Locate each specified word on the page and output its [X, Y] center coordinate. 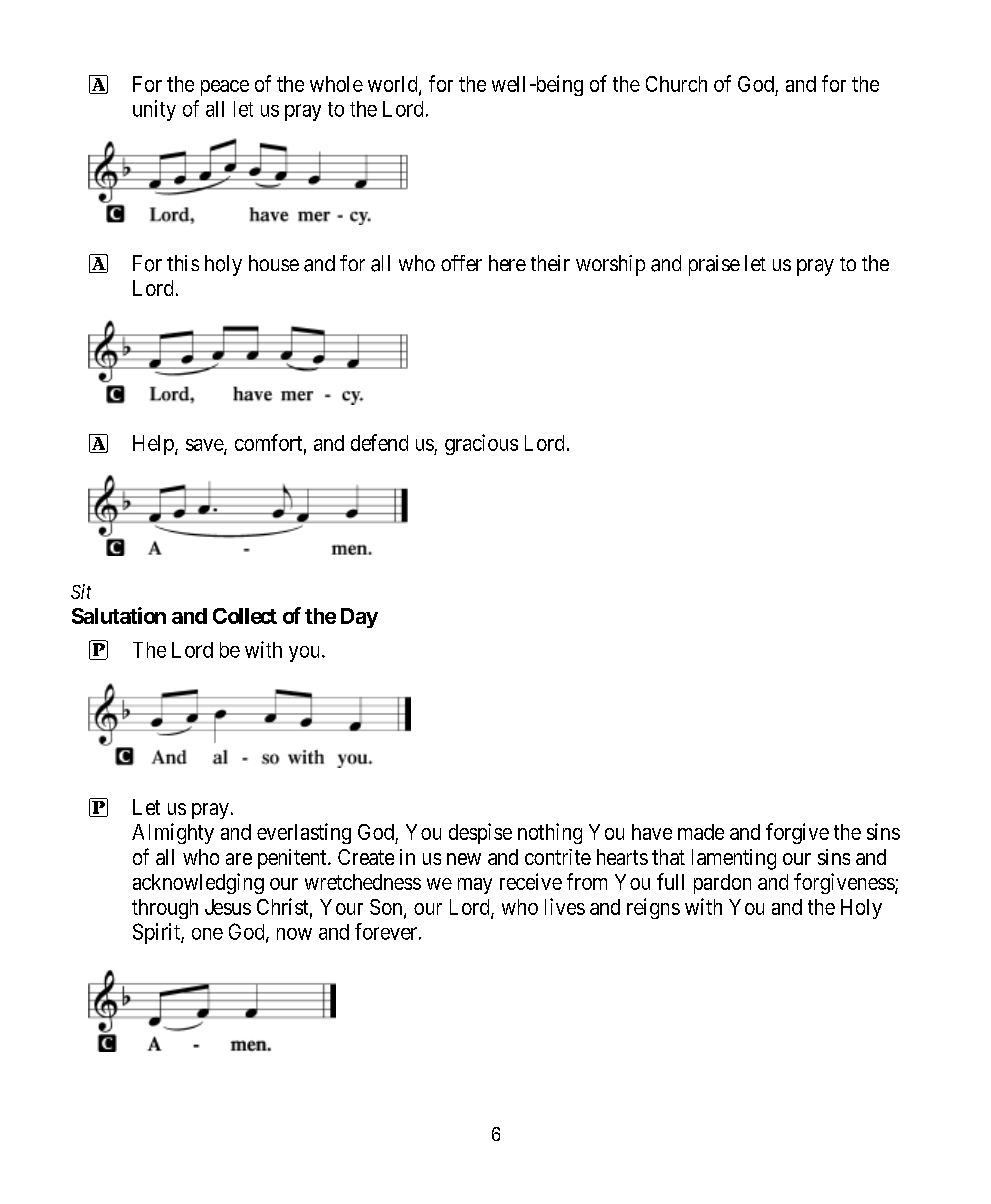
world [394, 85]
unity [154, 110]
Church [676, 84]
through [165, 909]
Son [387, 908]
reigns [653, 908]
